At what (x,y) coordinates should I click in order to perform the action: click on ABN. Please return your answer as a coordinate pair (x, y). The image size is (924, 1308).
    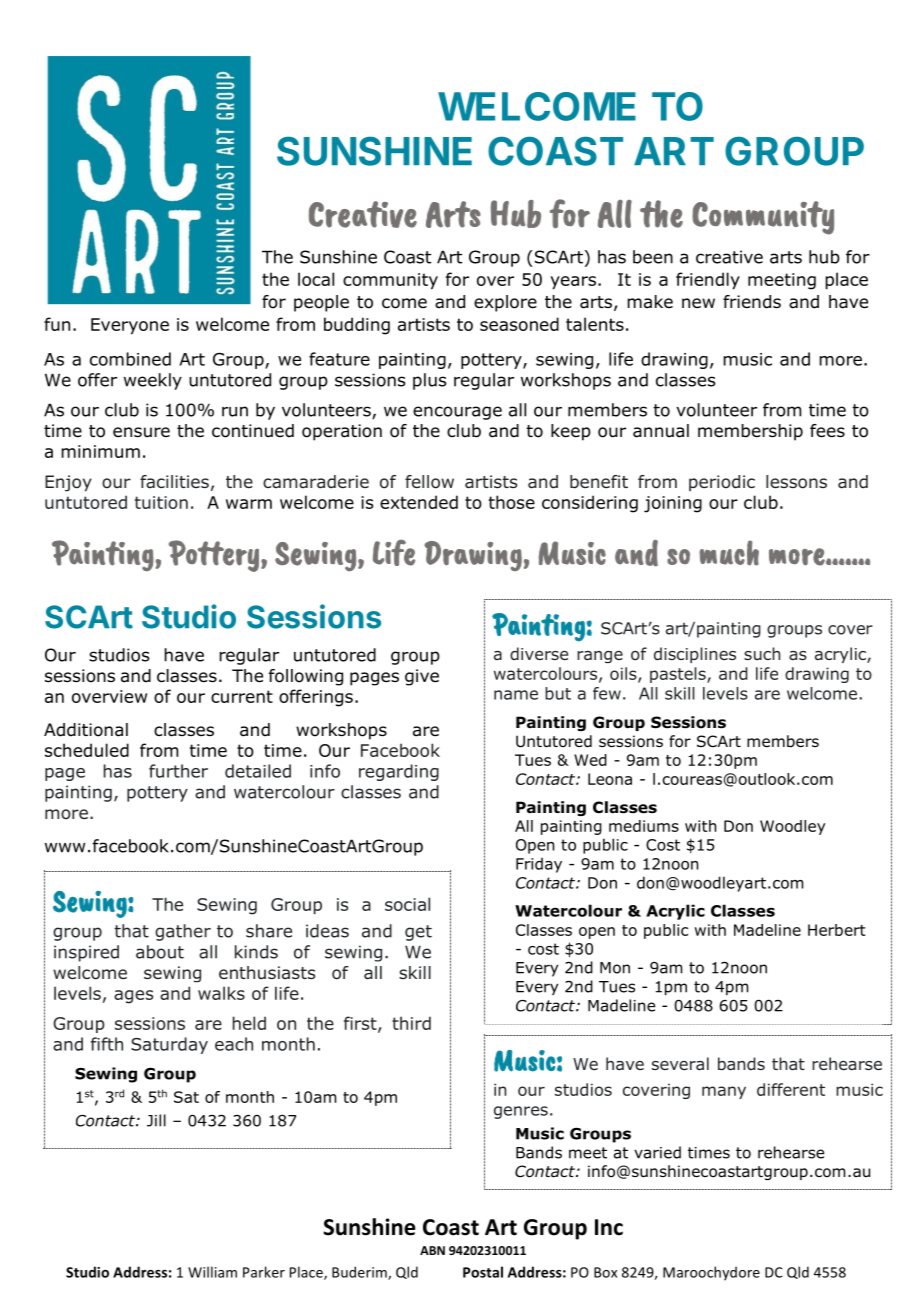
    Looking at the image, I should click on (432, 1250).
